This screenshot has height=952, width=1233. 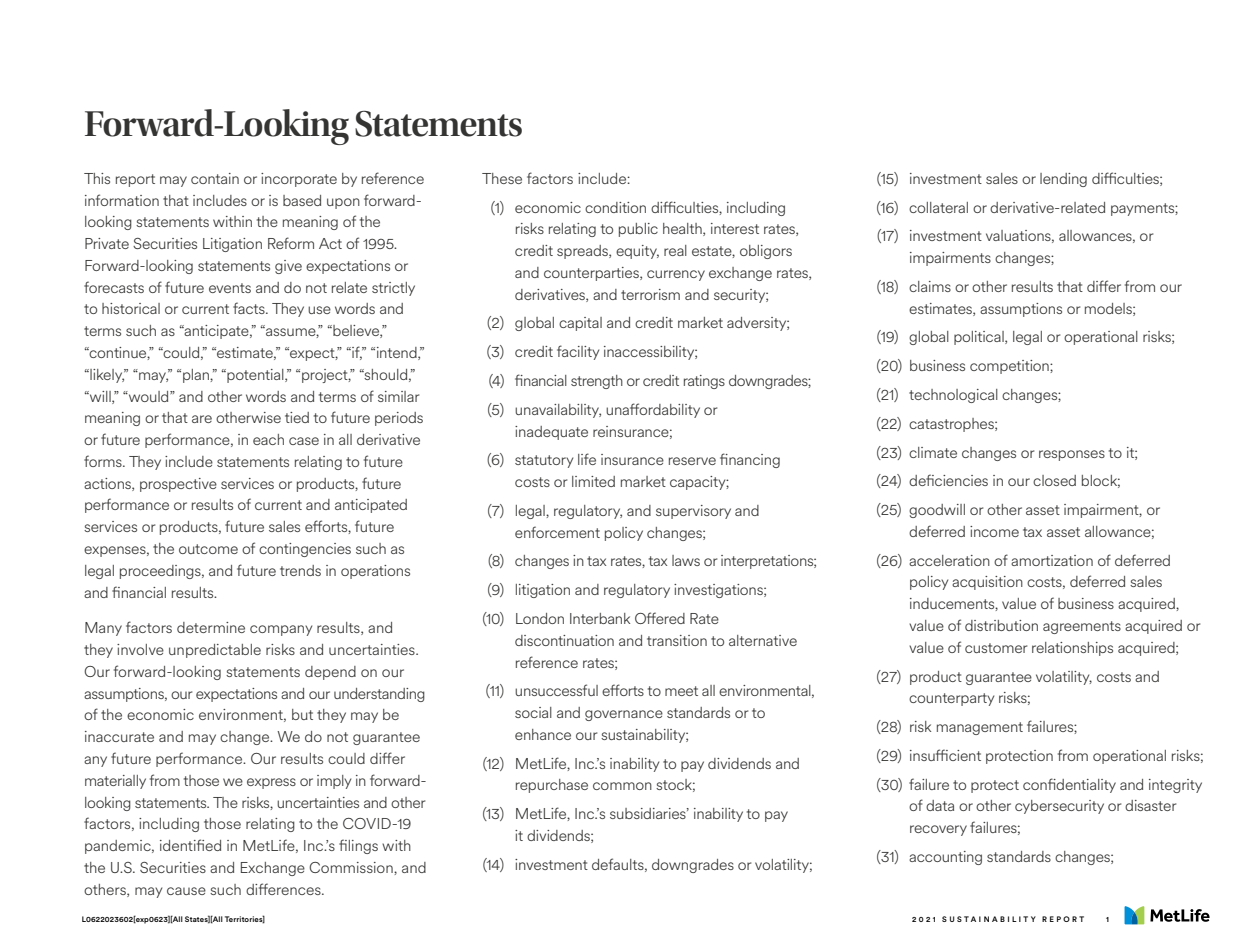 I want to click on cause, so click(x=186, y=891).
